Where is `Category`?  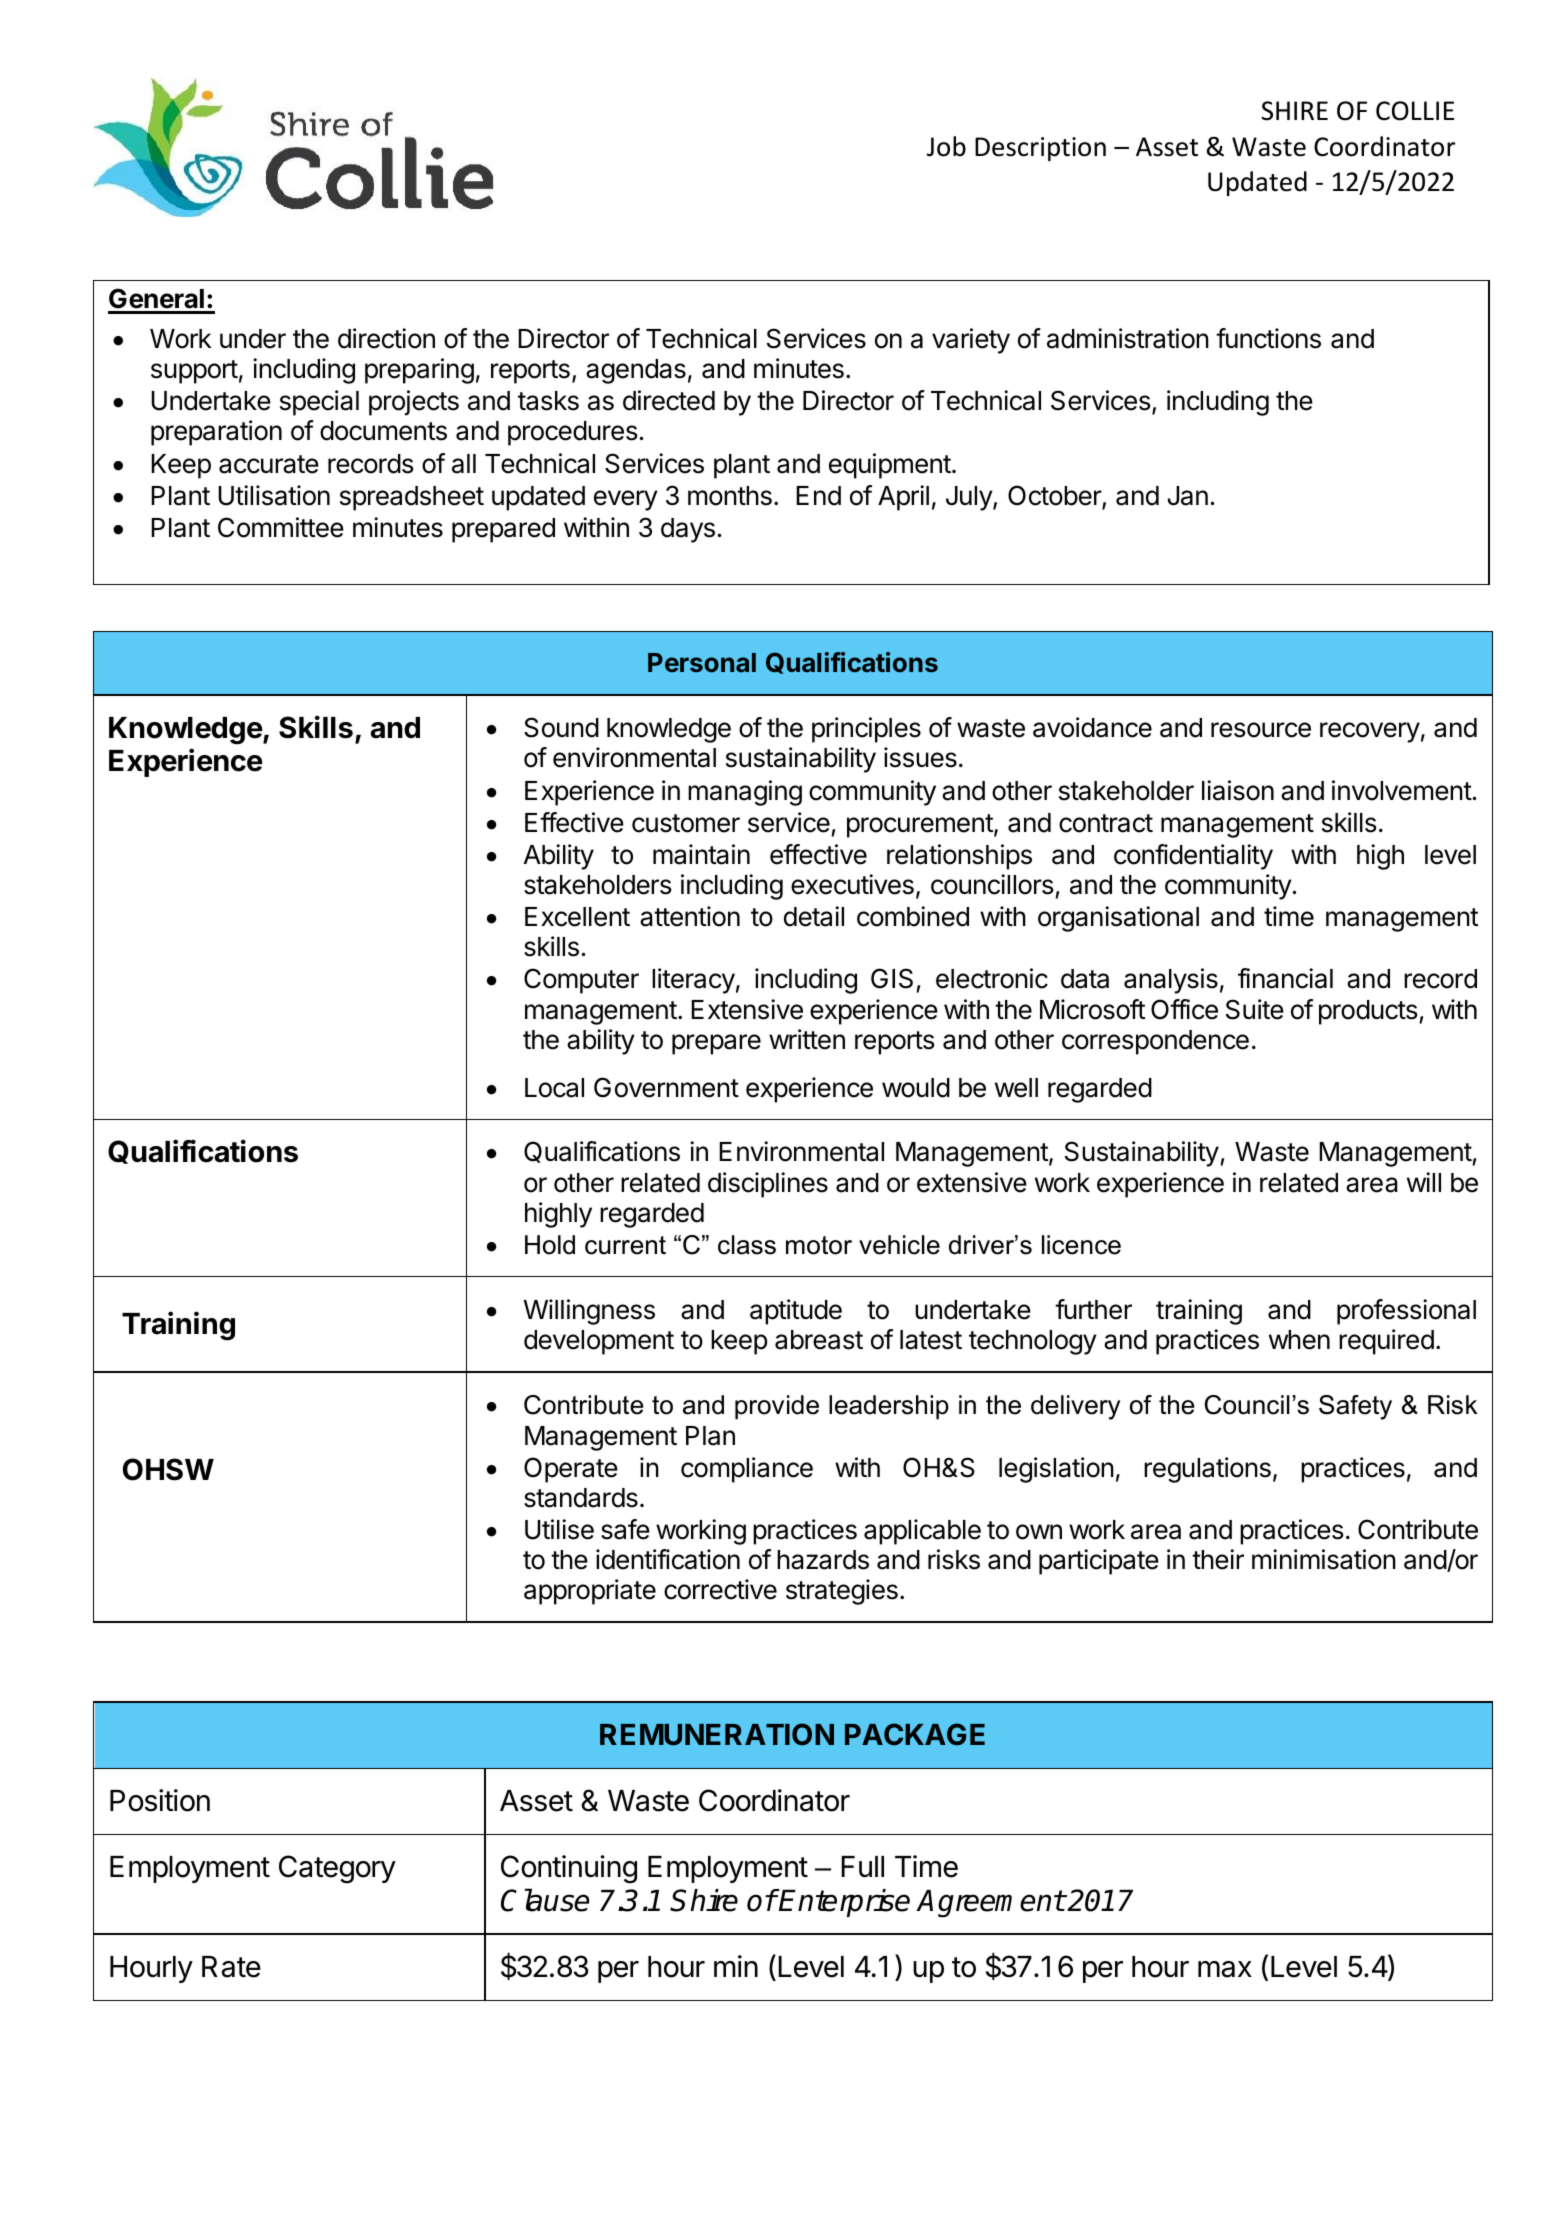
Category is located at coordinates (337, 1869).
